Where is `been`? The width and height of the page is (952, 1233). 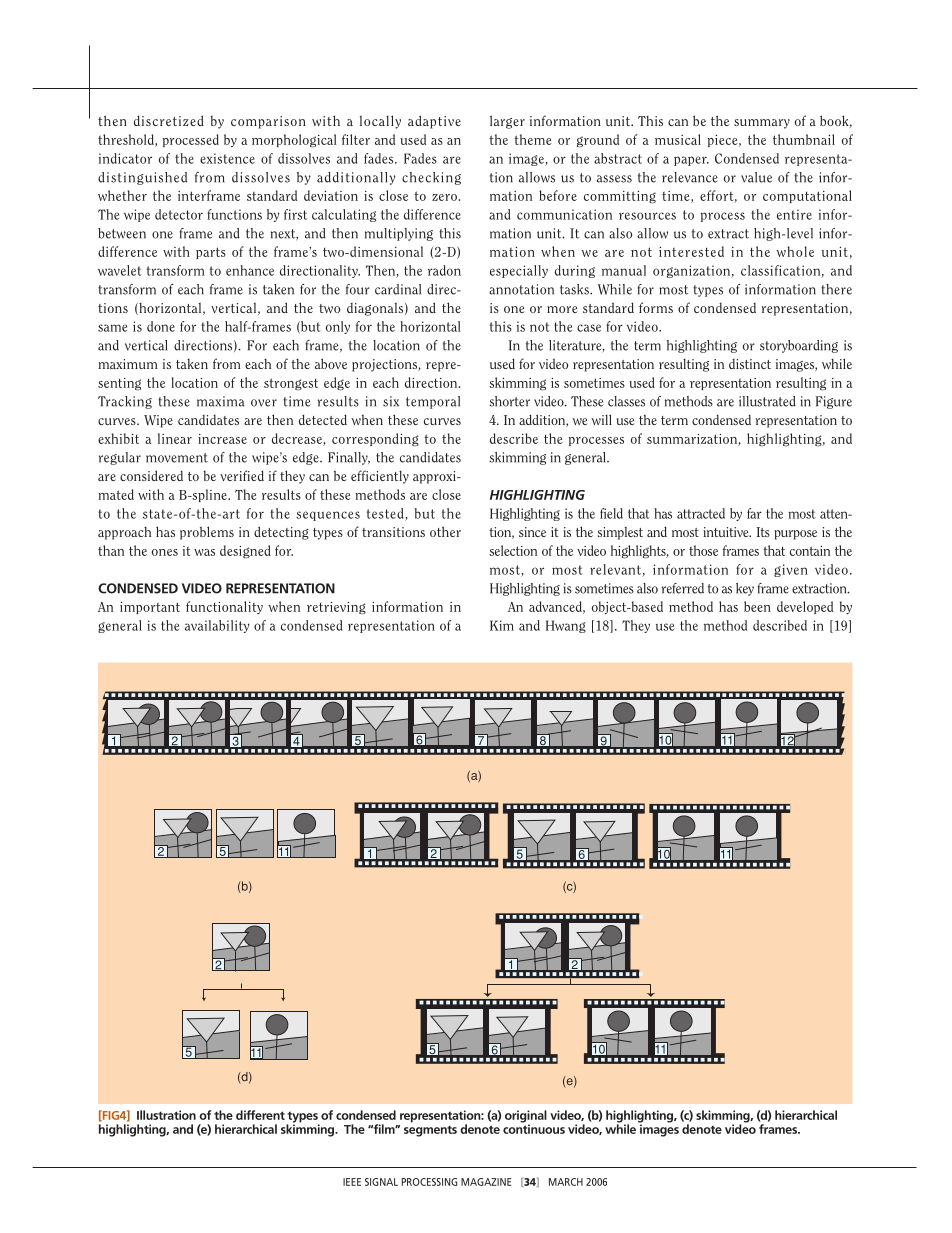
been is located at coordinates (757, 606).
